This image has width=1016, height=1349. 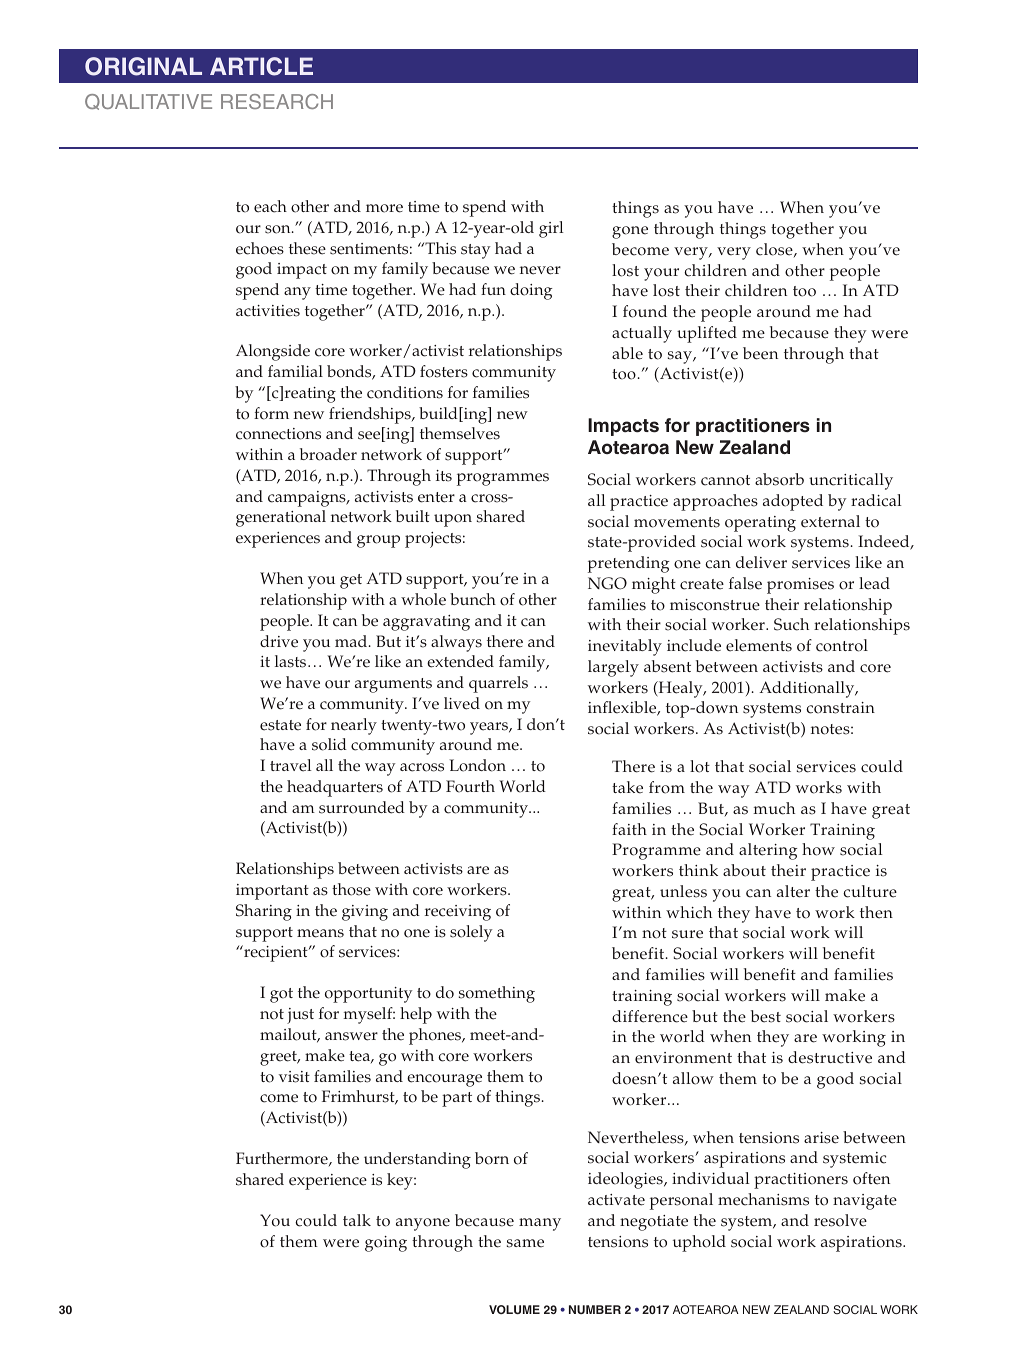 I want to click on RESEARCH, so click(x=277, y=101).
